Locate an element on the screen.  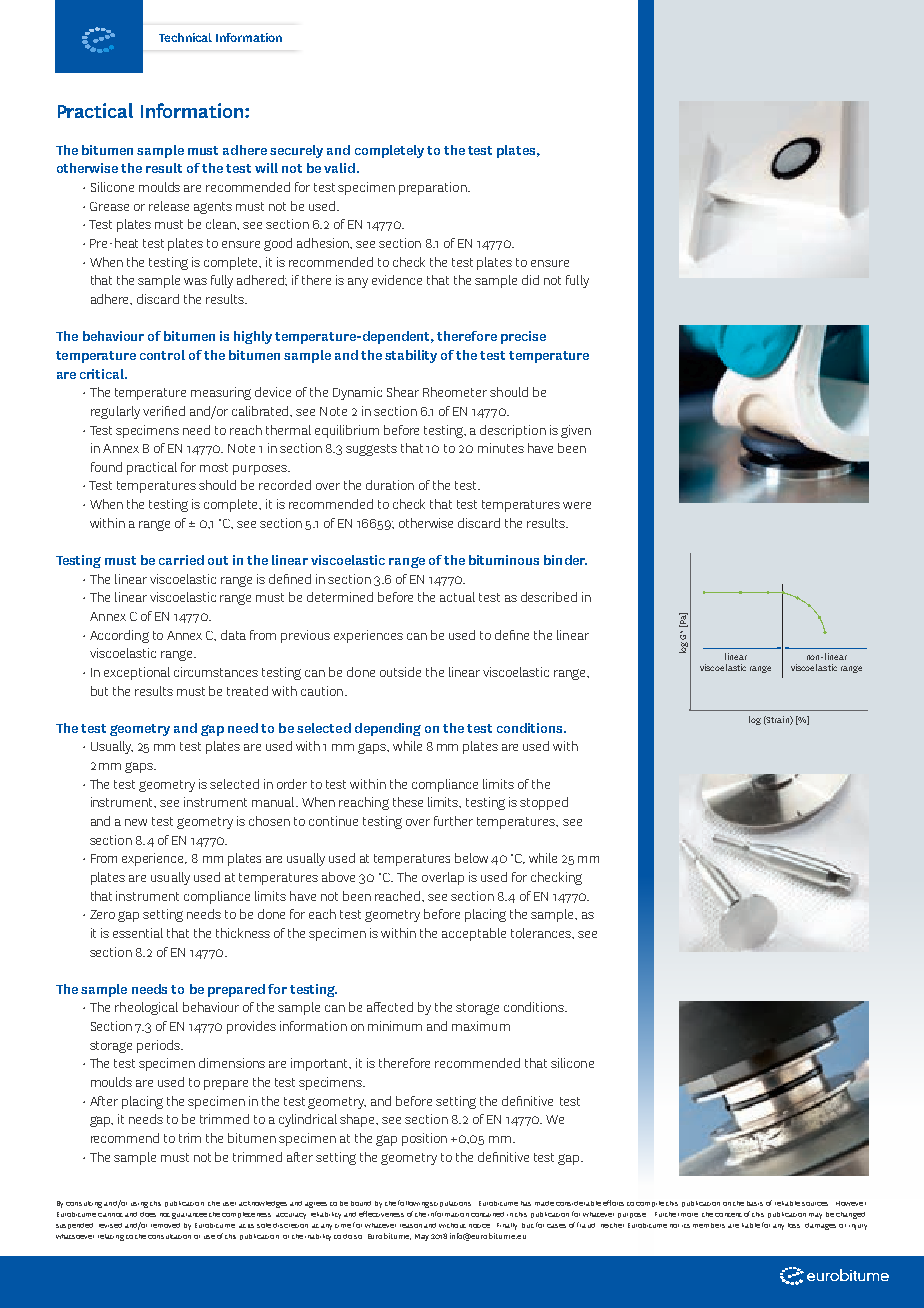
did is located at coordinates (530, 280).
